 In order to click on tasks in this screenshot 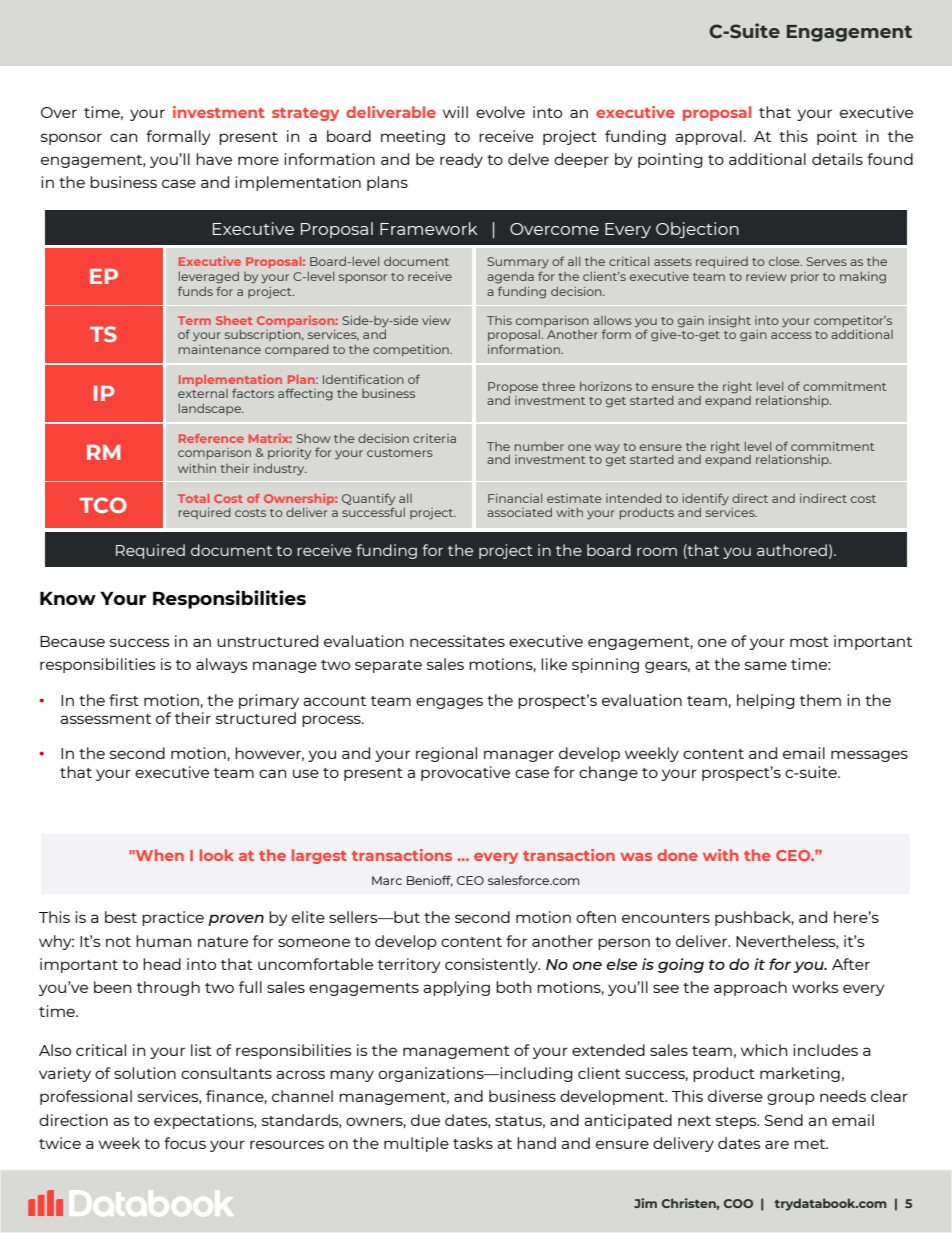, I will do `click(473, 1143)`.
